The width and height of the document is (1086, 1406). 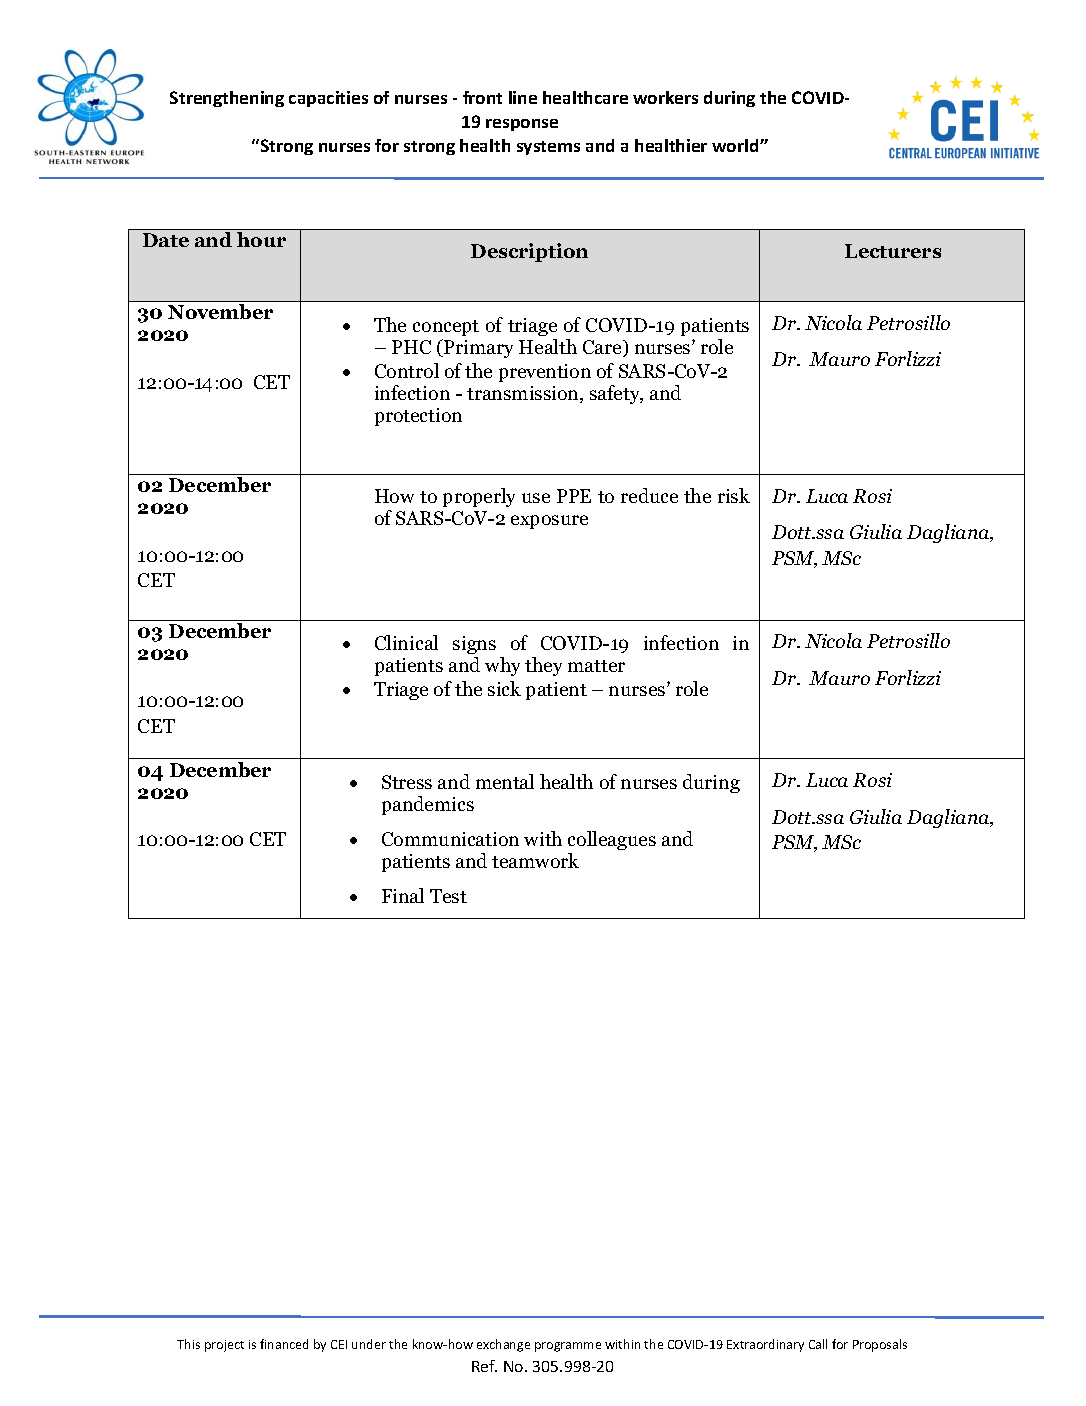 I want to click on systems, so click(x=548, y=148).
